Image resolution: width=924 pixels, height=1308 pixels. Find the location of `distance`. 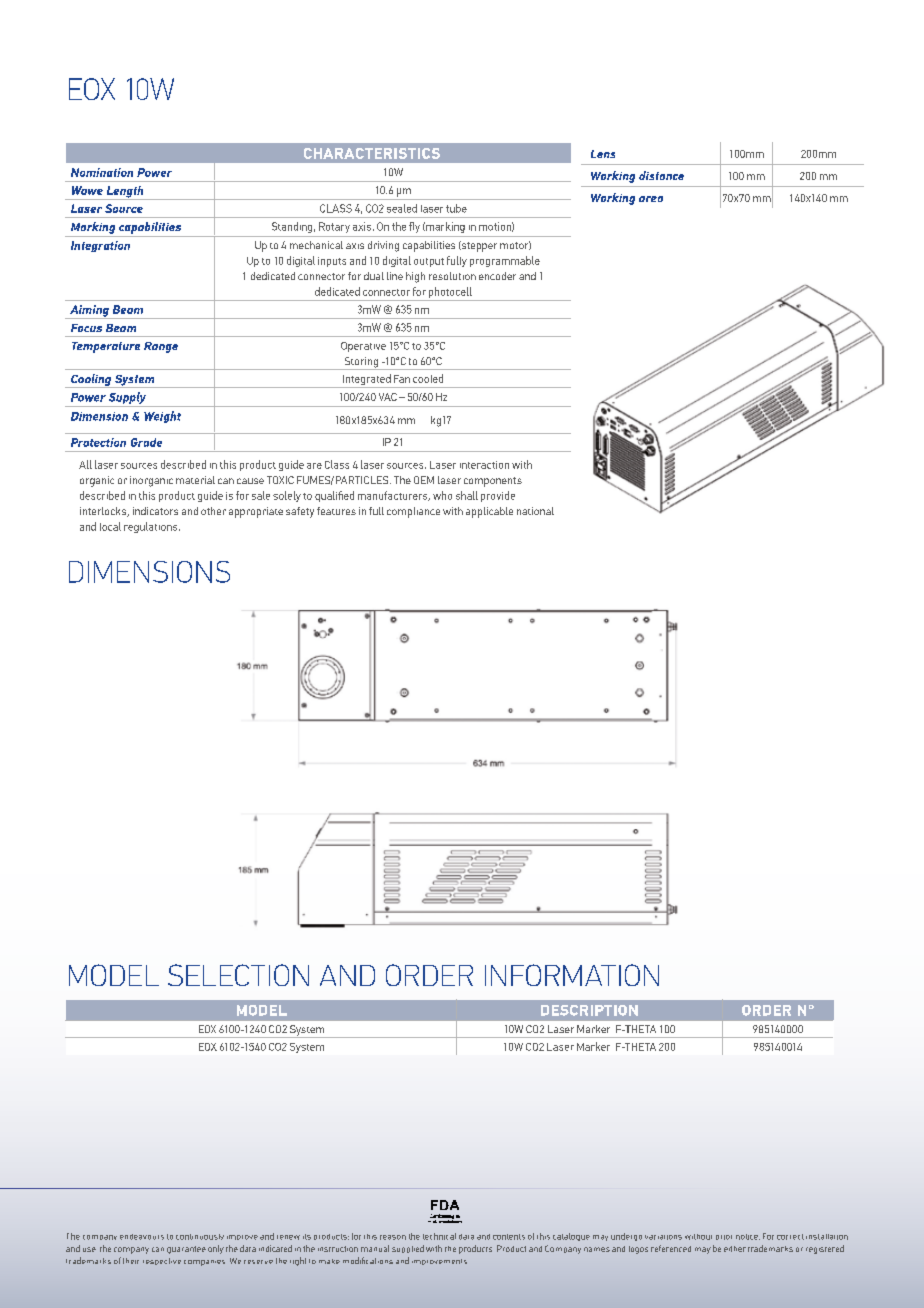

distance is located at coordinates (661, 175).
